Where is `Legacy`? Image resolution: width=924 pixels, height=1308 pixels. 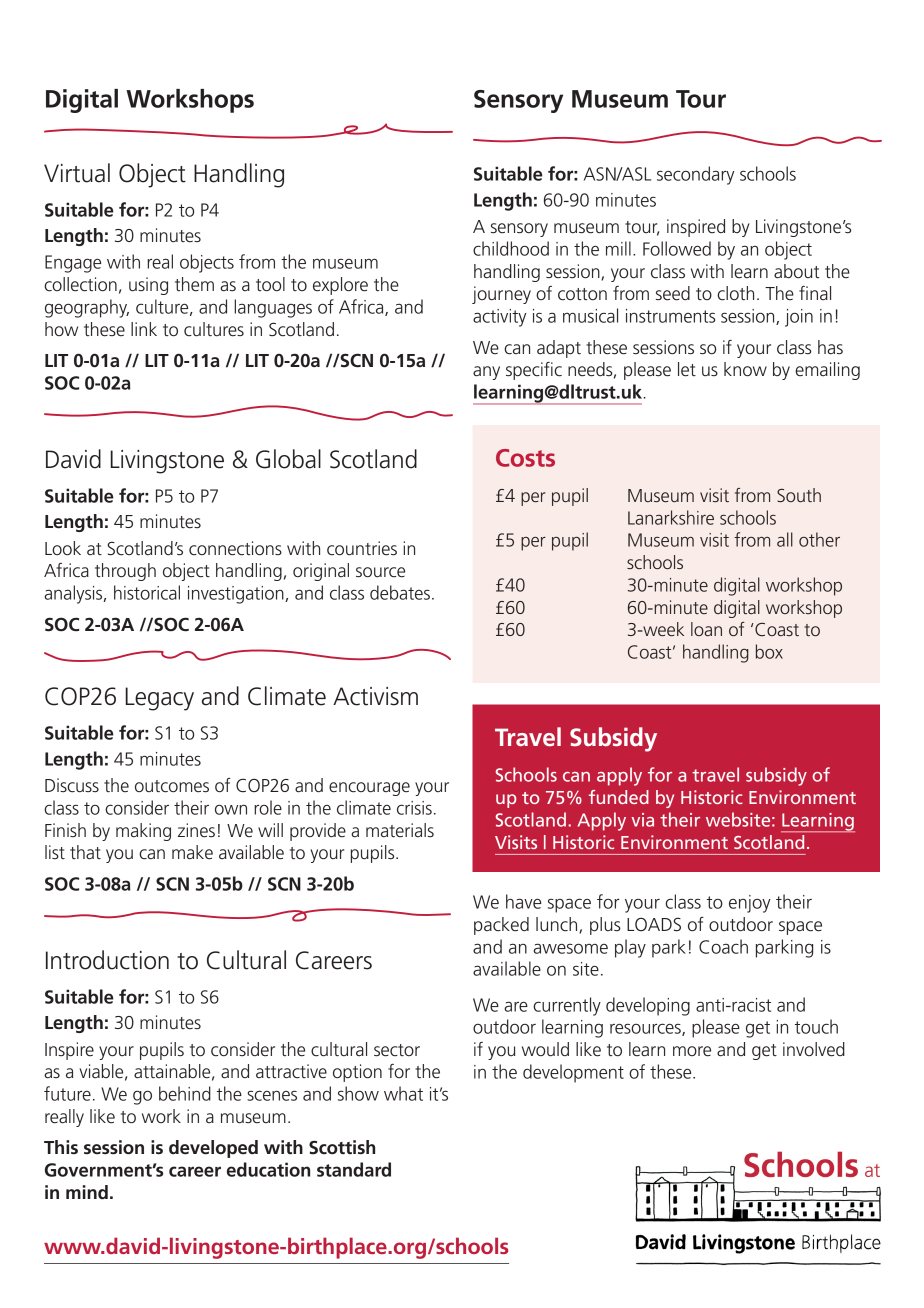 Legacy is located at coordinates (159, 699).
